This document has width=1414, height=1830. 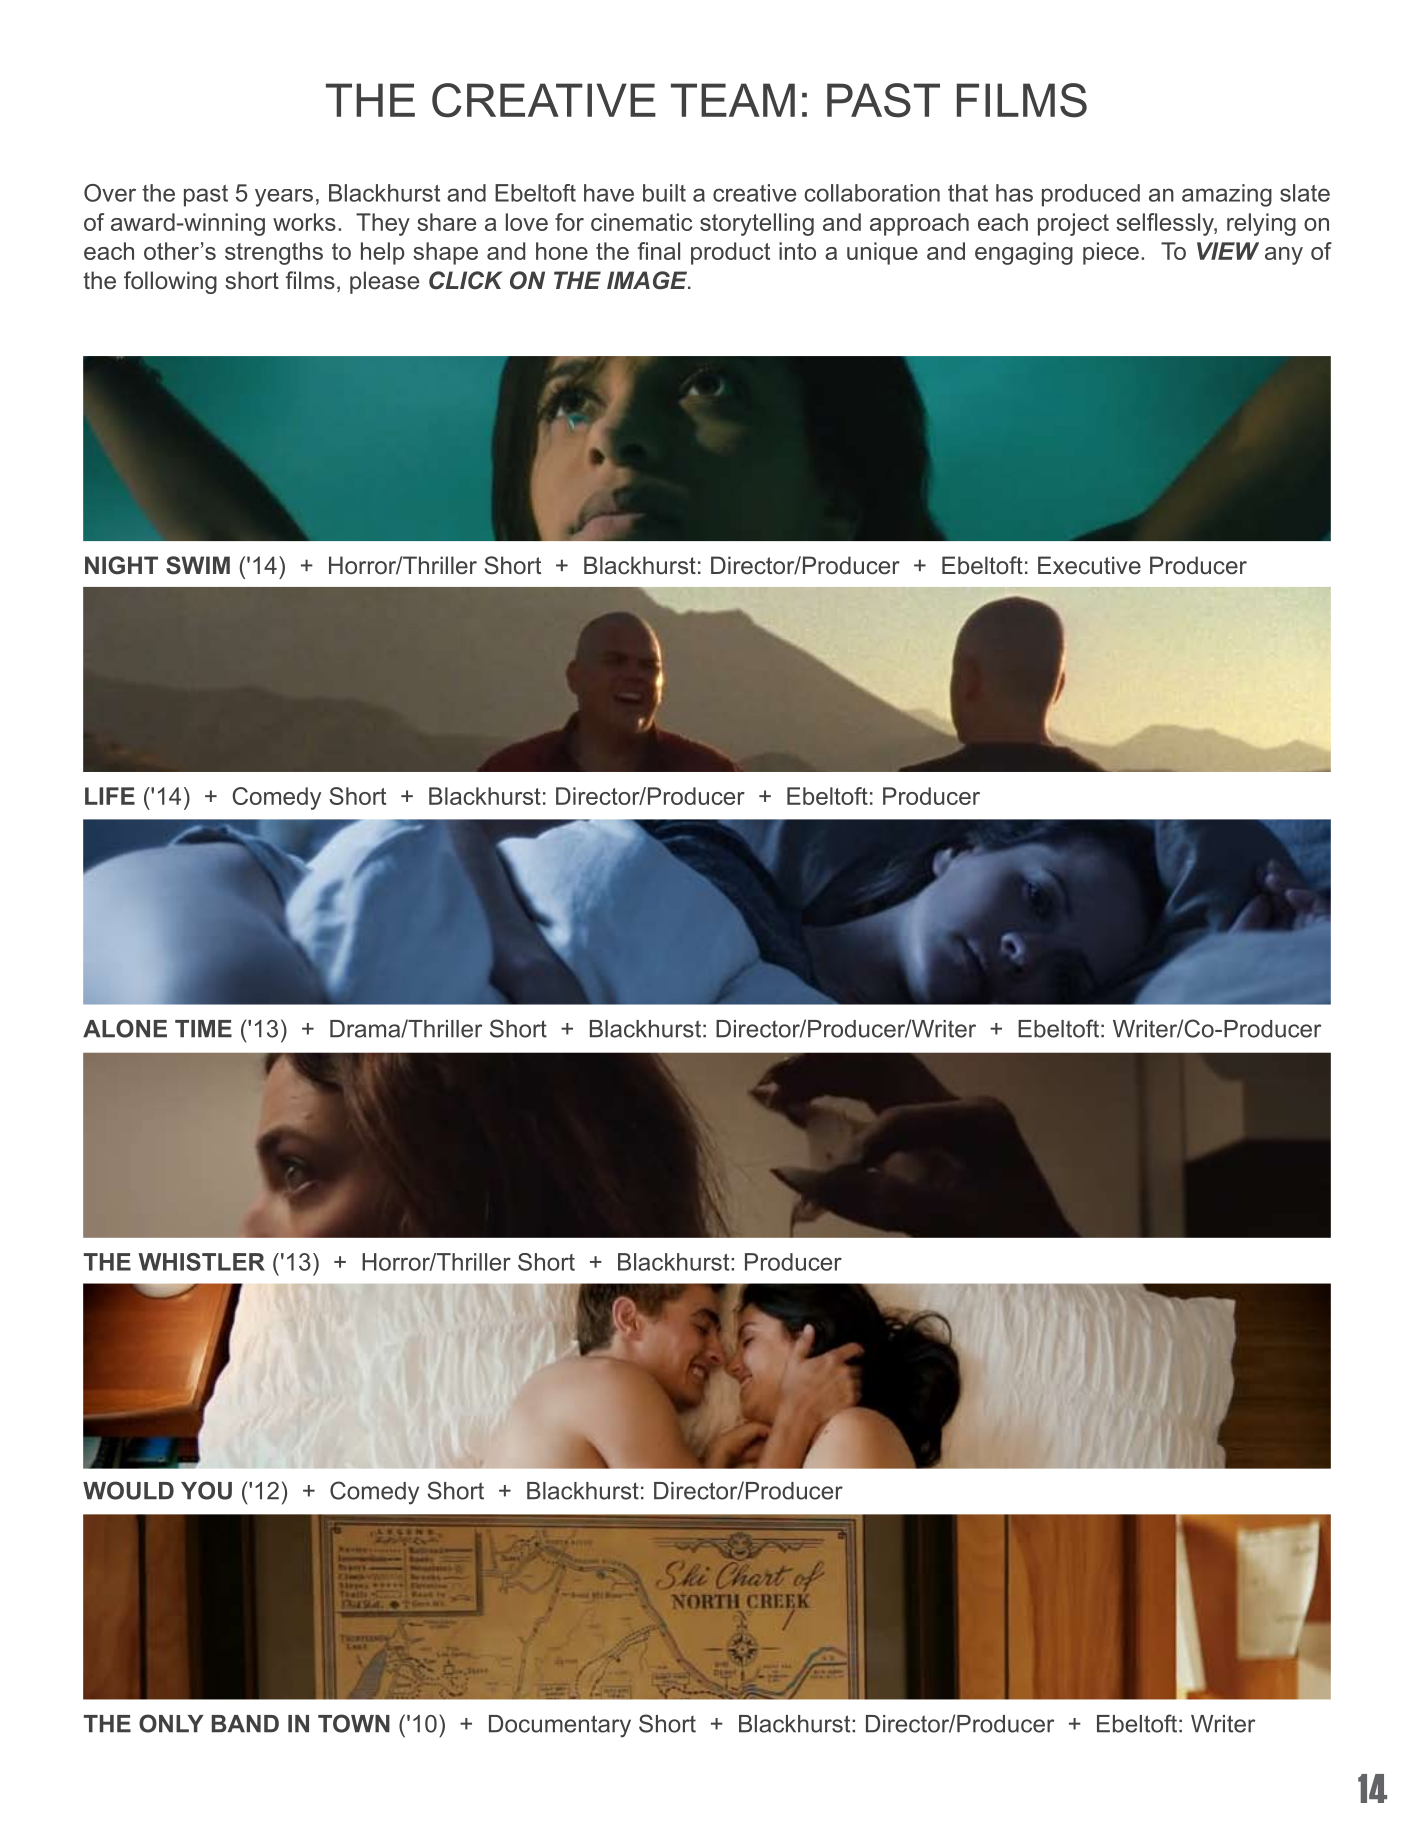 What do you see at coordinates (201, 1262) in the document?
I see `WHISTLER` at bounding box center [201, 1262].
